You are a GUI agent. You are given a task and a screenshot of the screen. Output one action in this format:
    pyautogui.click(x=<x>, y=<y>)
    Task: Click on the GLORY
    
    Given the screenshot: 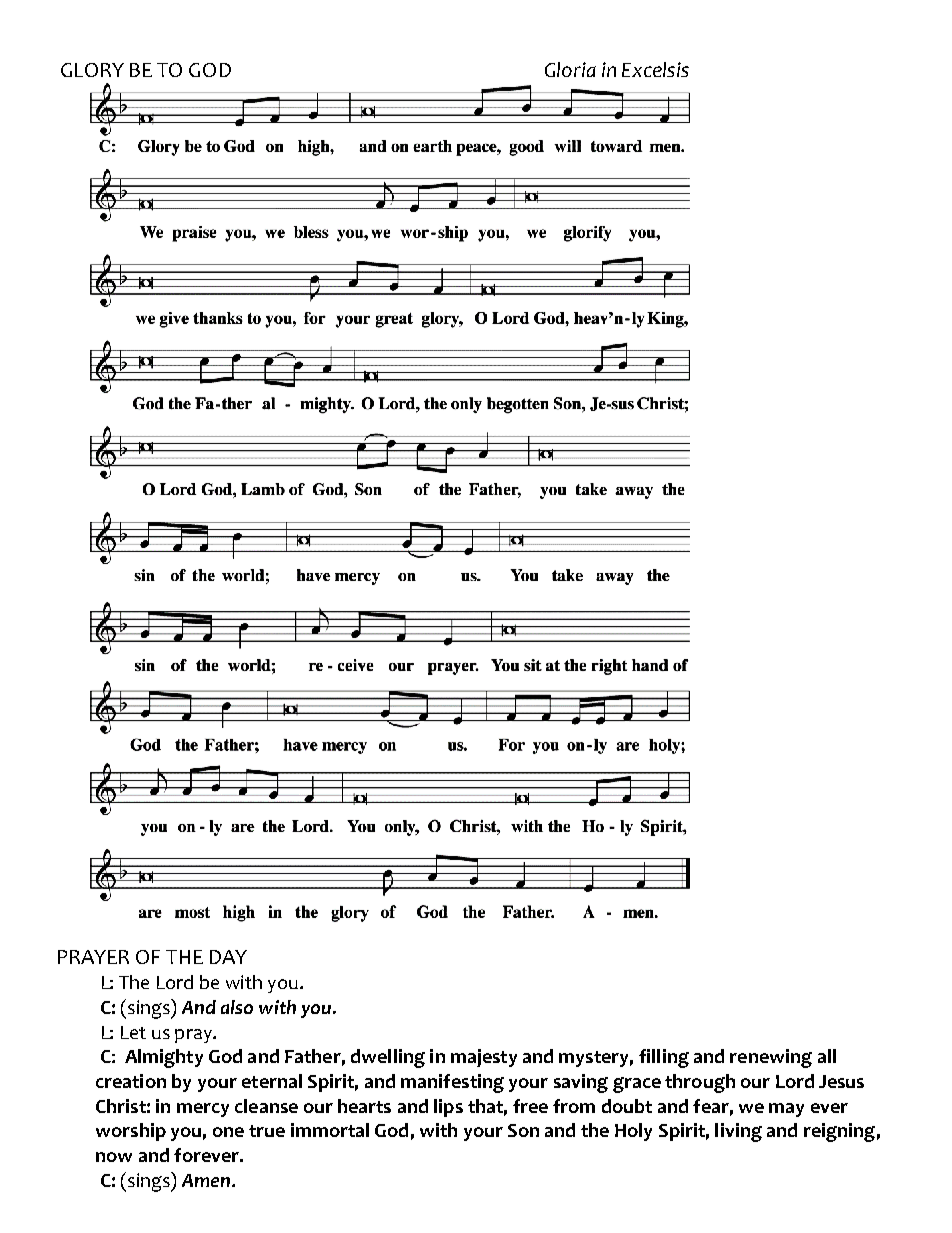 What is the action you would take?
    pyautogui.click(x=92, y=70)
